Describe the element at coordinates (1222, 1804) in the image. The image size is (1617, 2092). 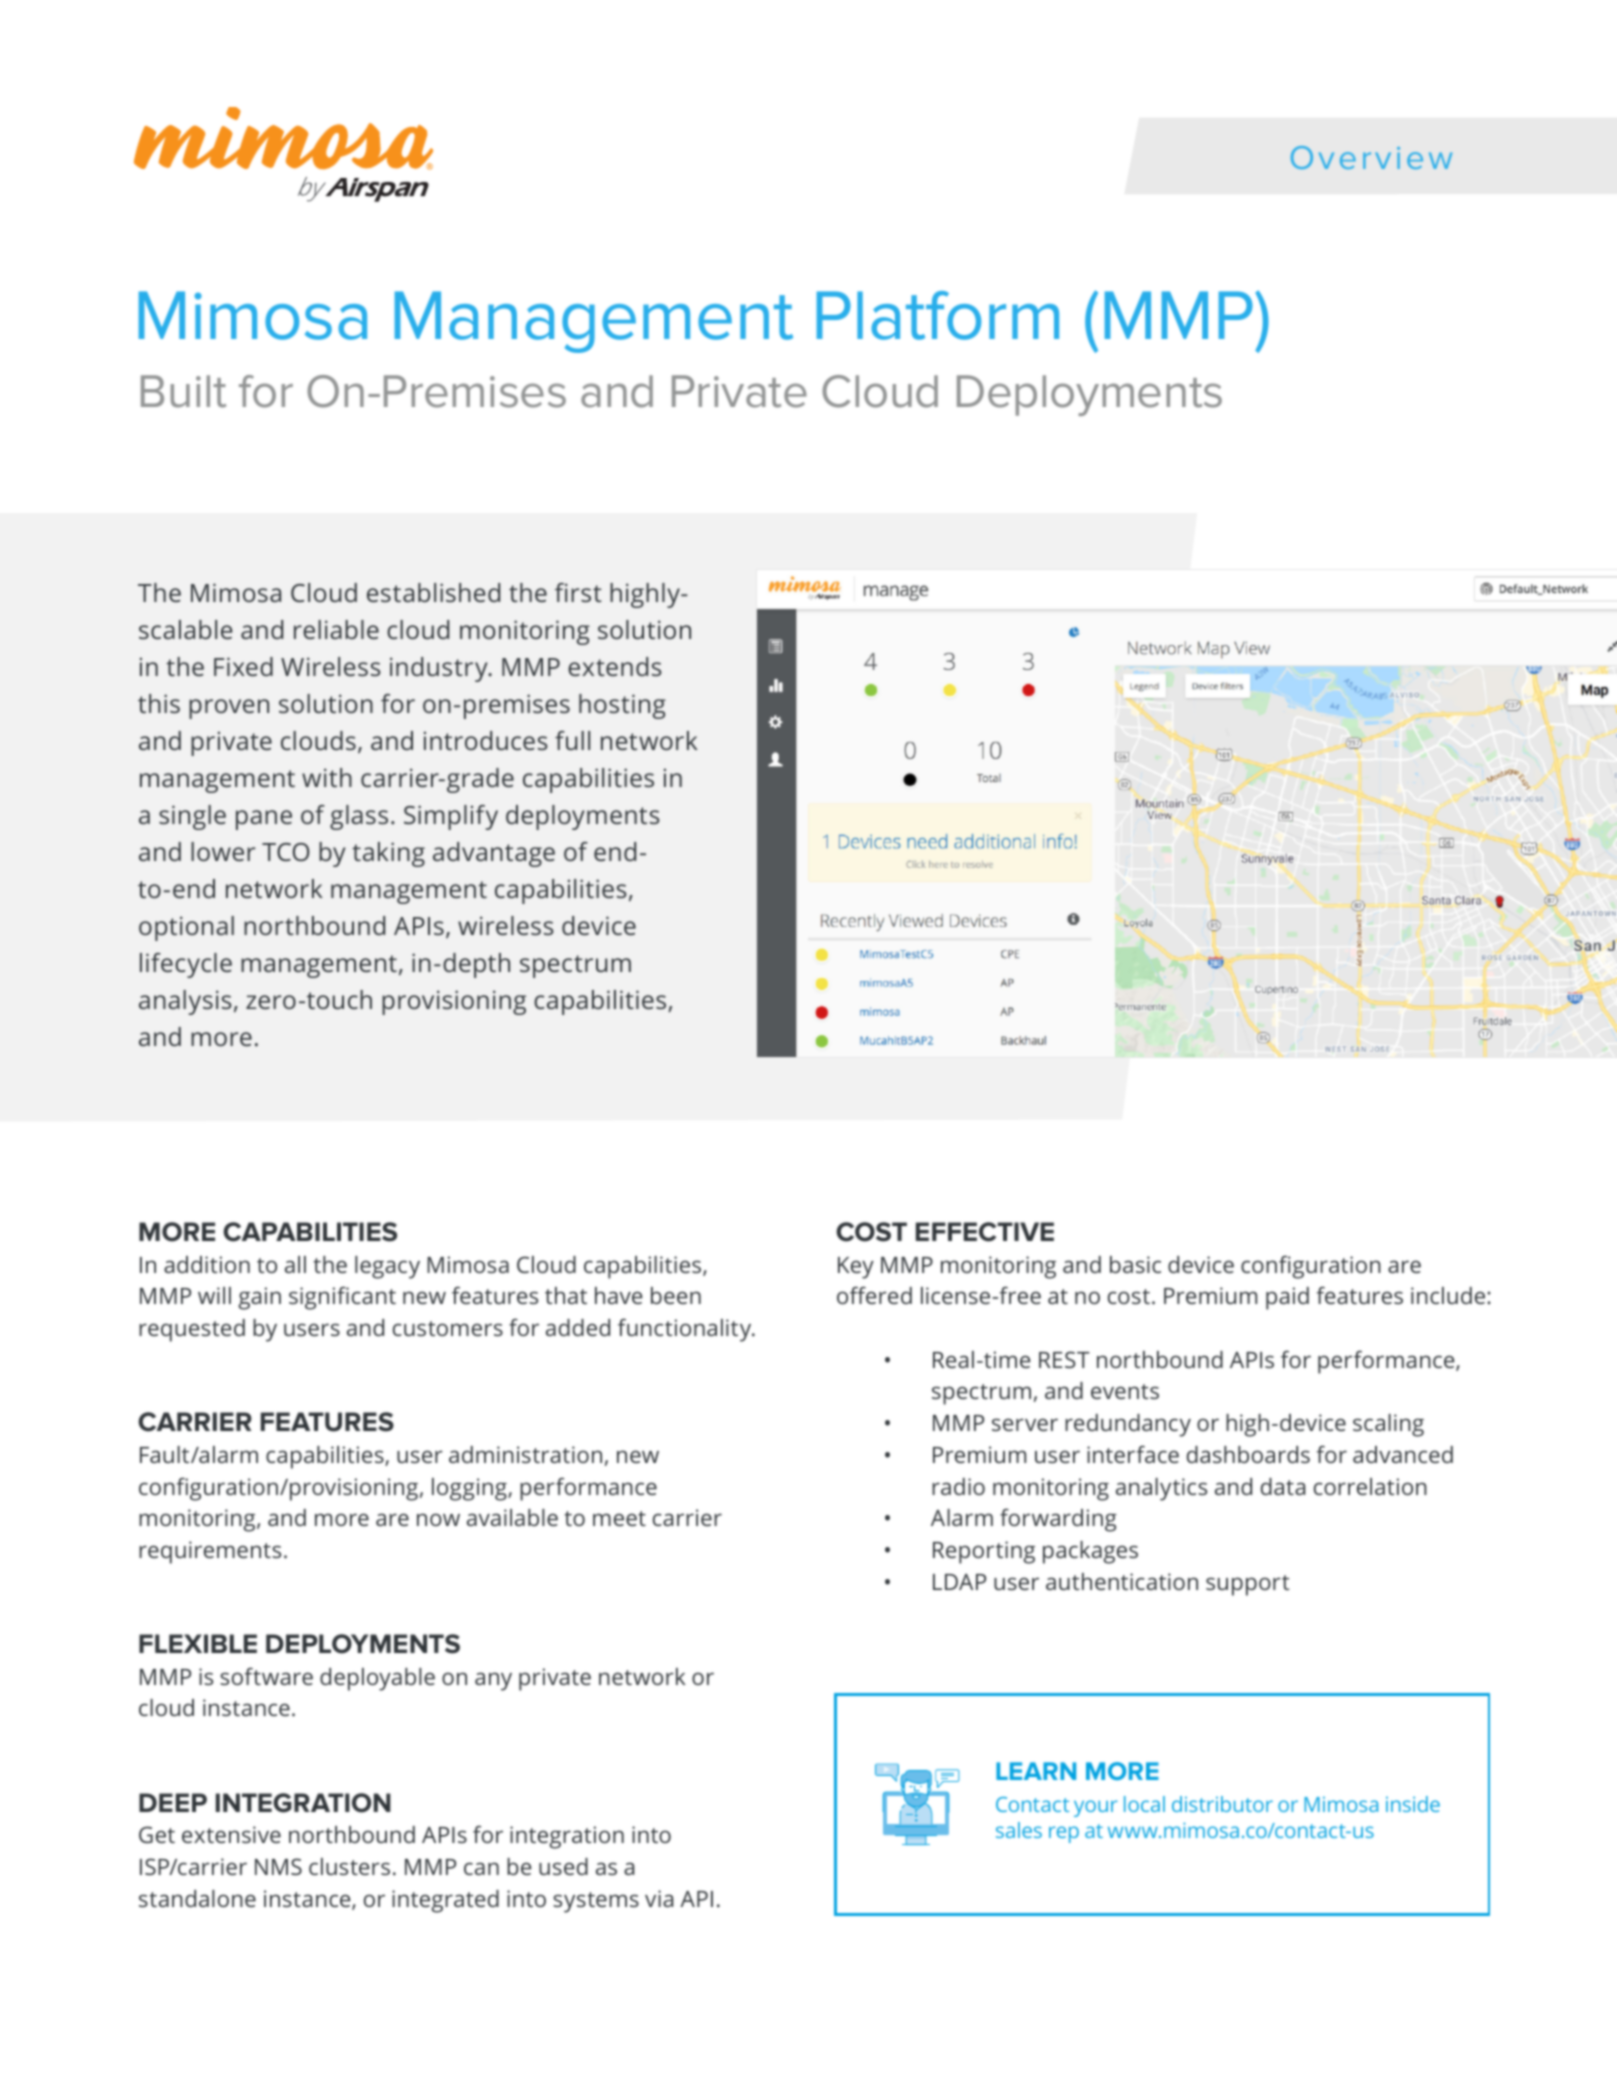
I see `distributor` at that location.
